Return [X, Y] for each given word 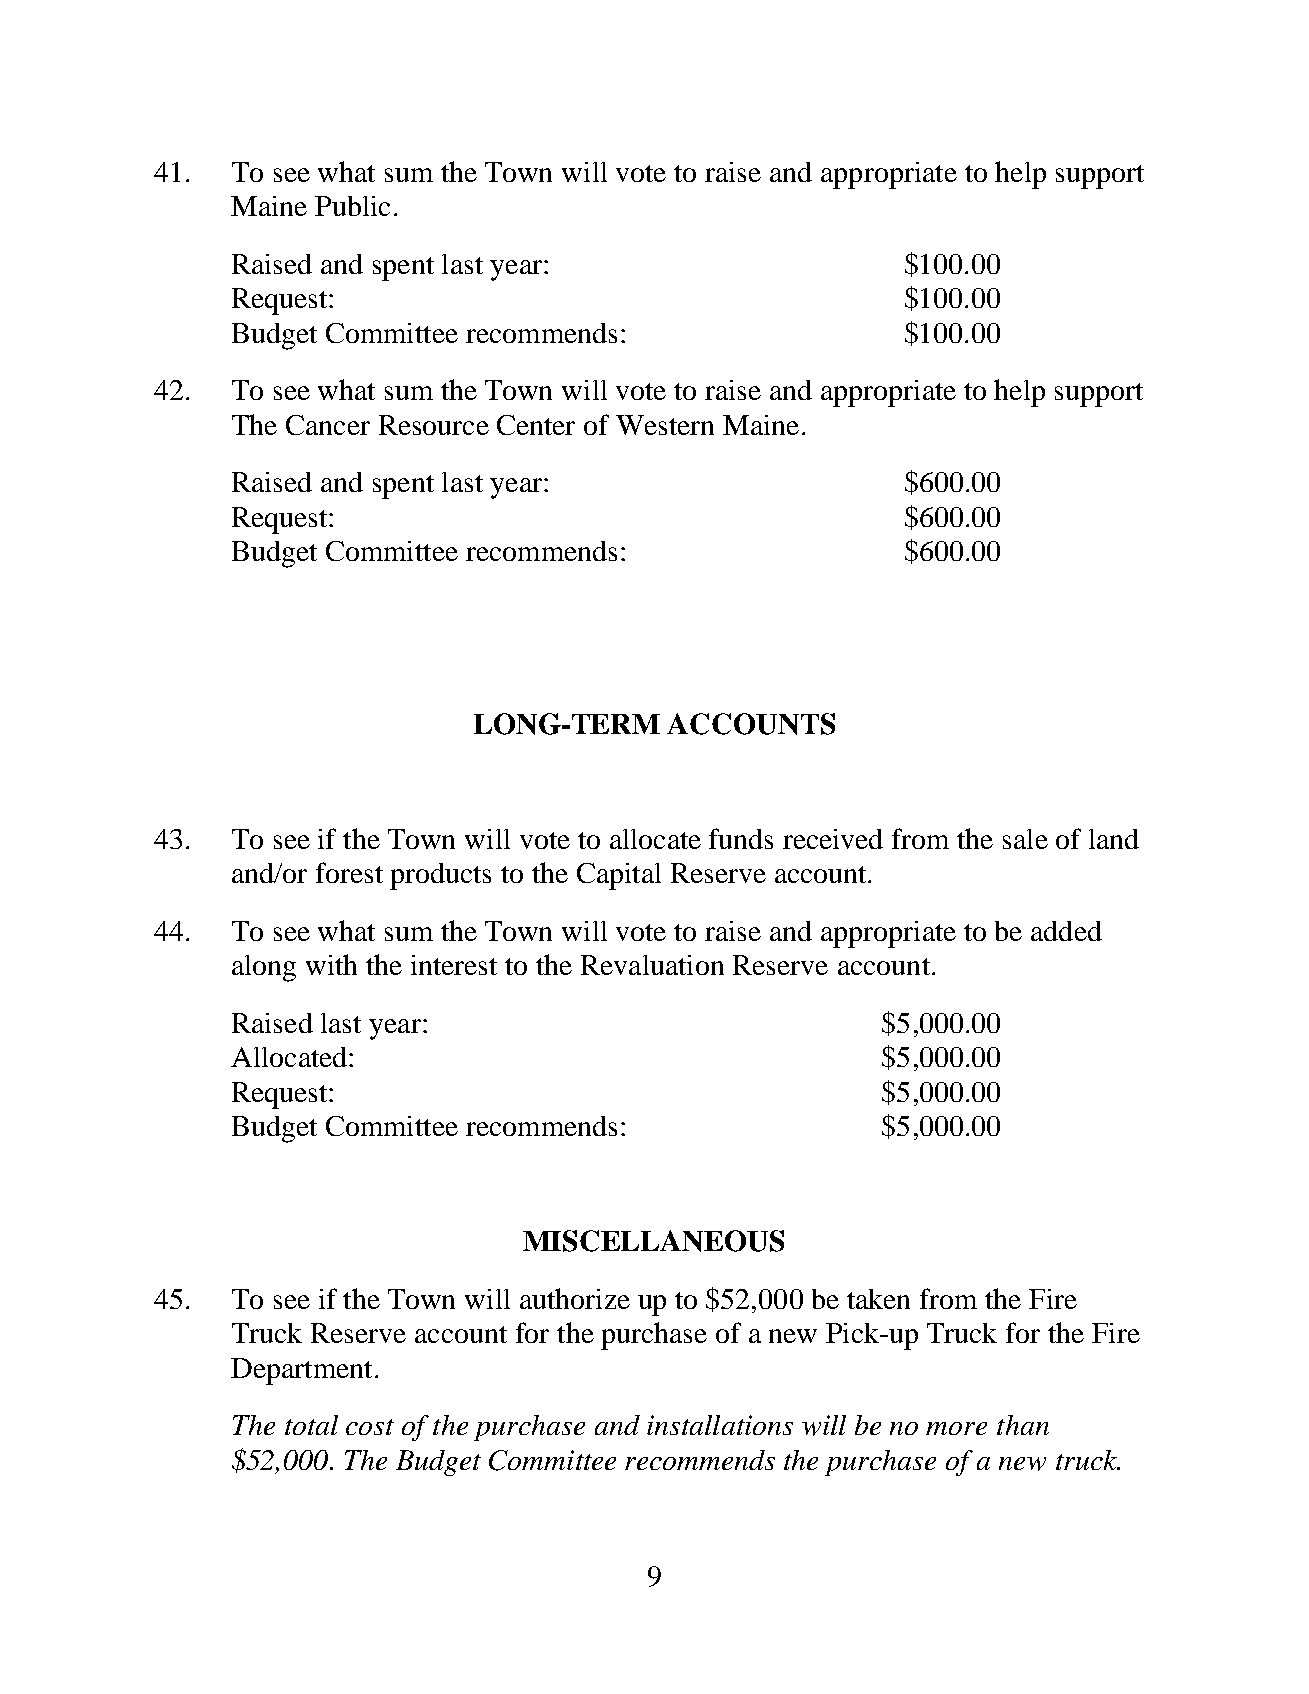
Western [665, 425]
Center [536, 425]
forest [349, 872]
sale [1025, 839]
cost [370, 1427]
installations [720, 1425]
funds [741, 838]
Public [352, 206]
